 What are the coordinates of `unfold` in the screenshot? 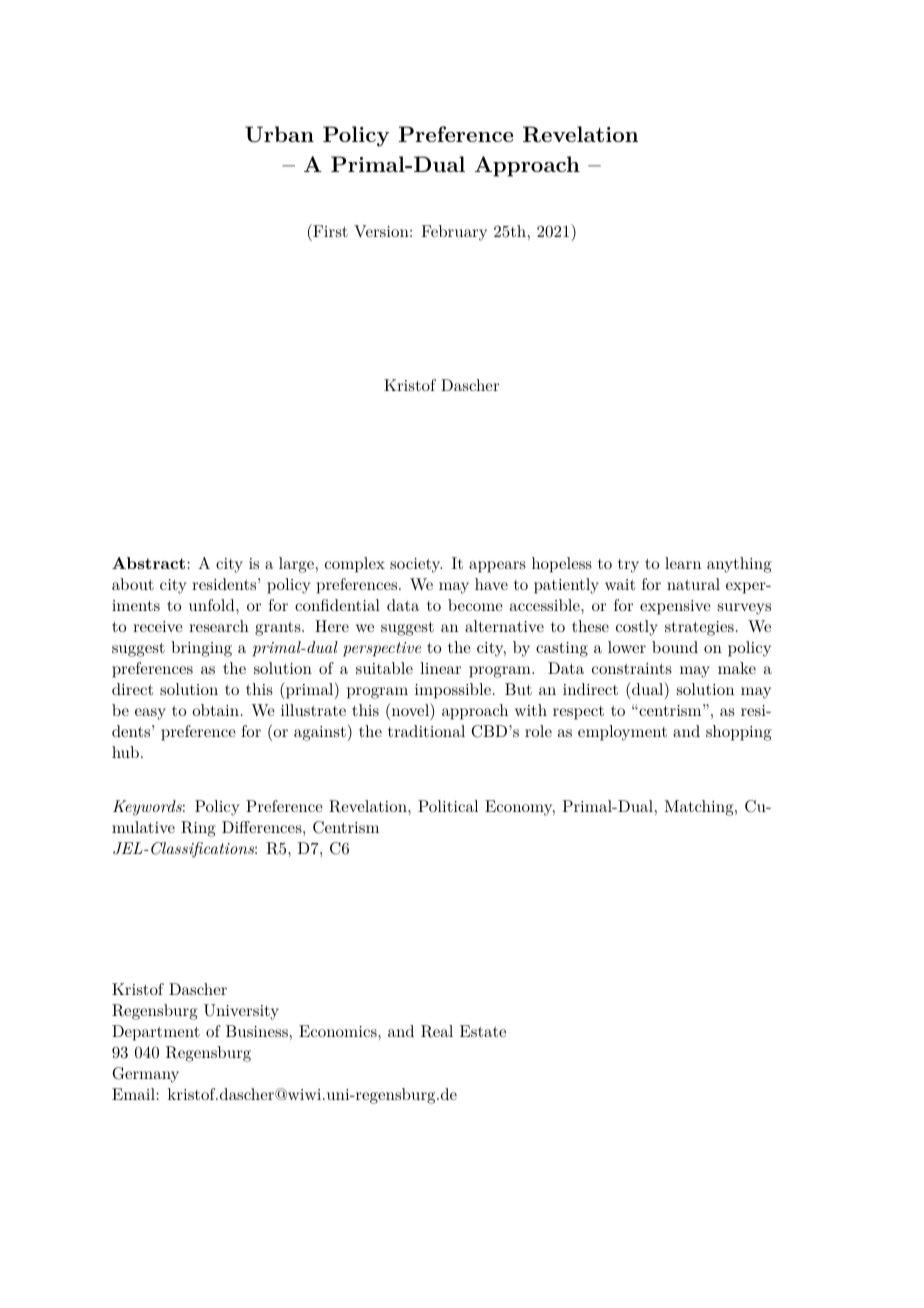 It's located at (213, 605).
